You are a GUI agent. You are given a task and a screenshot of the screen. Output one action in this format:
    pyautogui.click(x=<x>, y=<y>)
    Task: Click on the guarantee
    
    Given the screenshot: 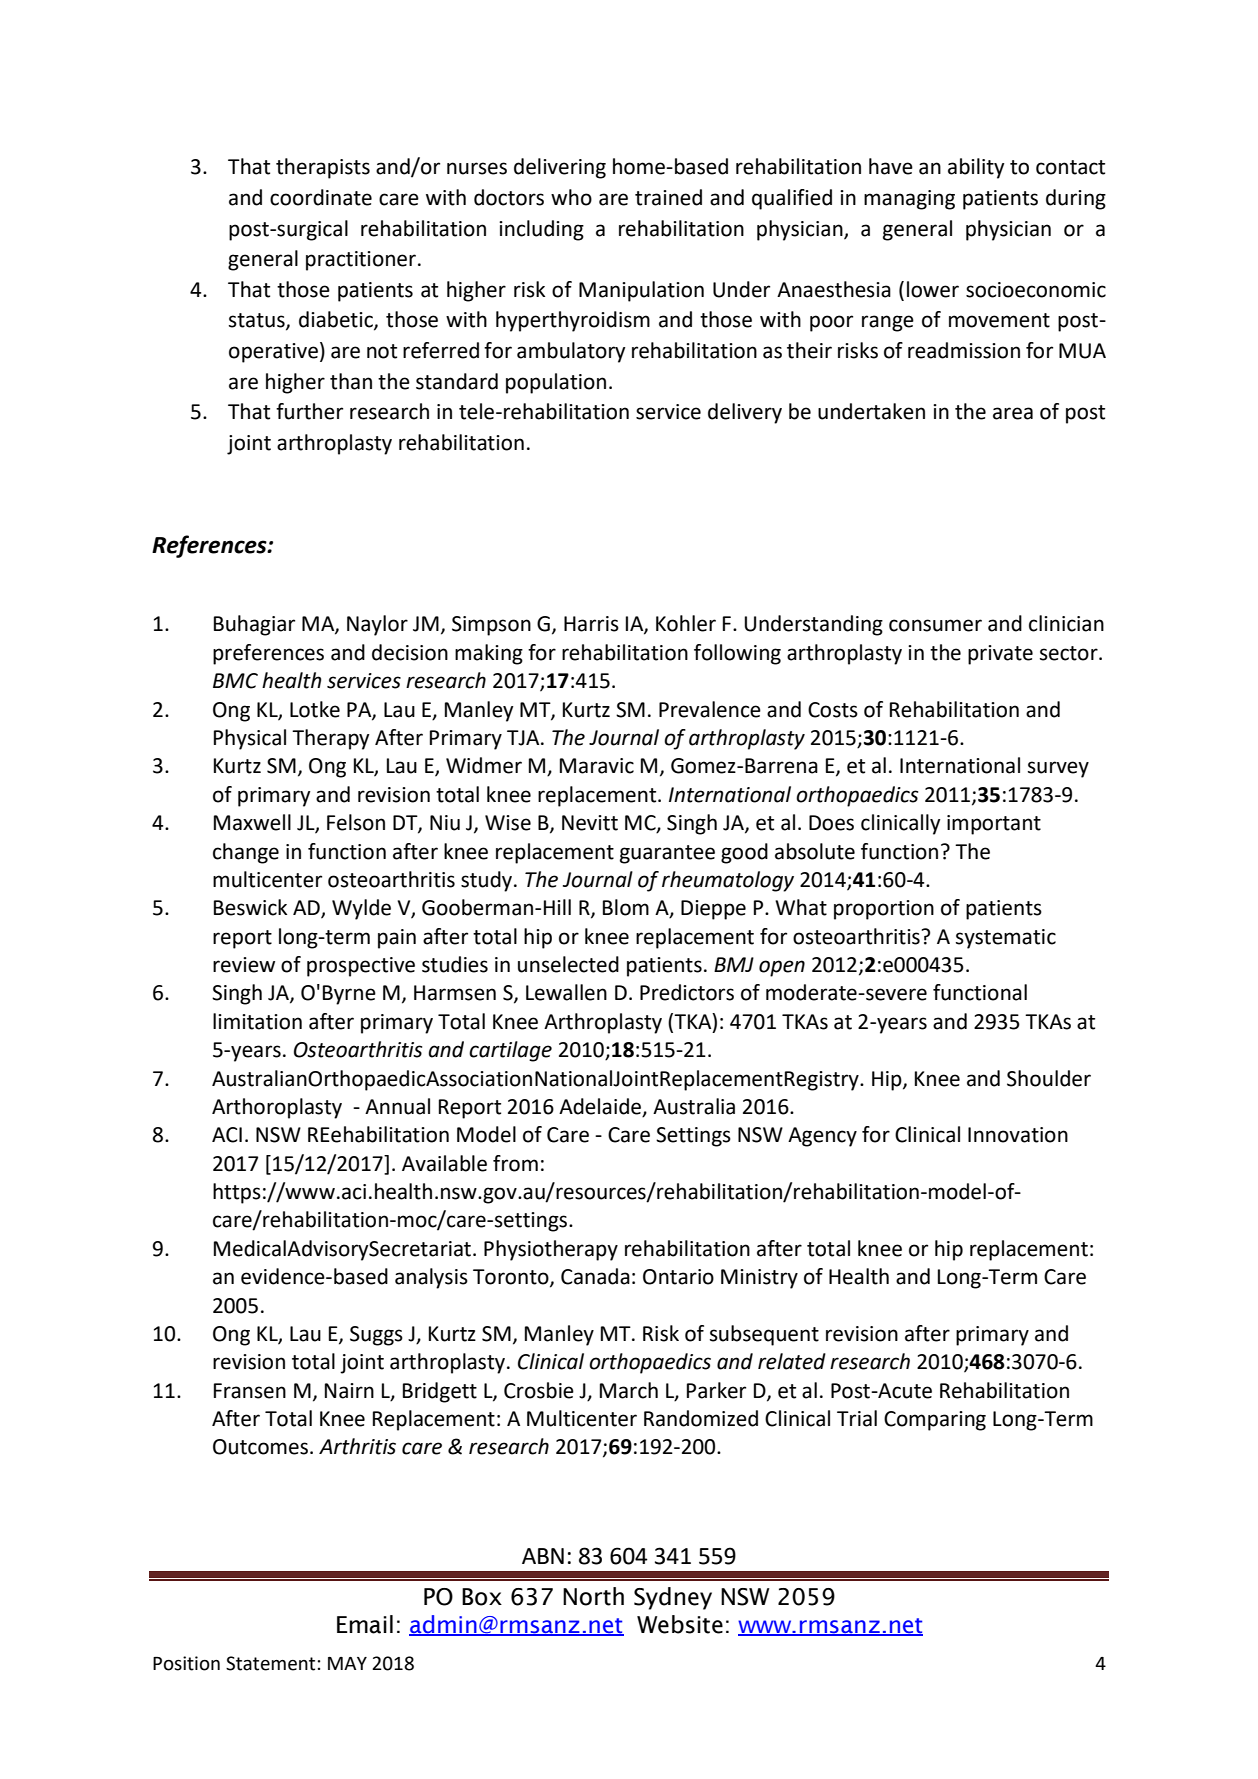 What is the action you would take?
    pyautogui.click(x=667, y=854)
